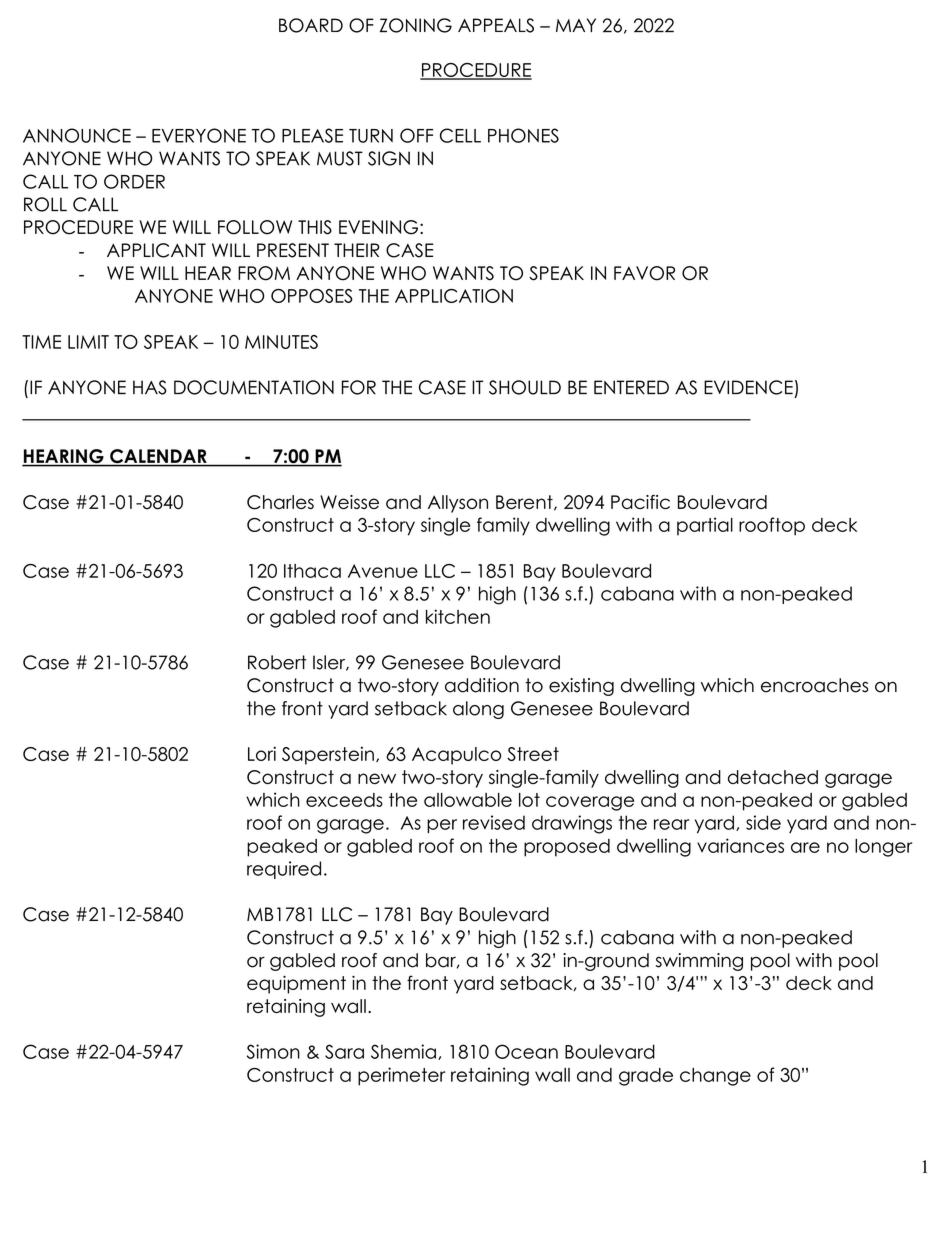 The image size is (952, 1233). I want to click on HAS, so click(150, 387).
